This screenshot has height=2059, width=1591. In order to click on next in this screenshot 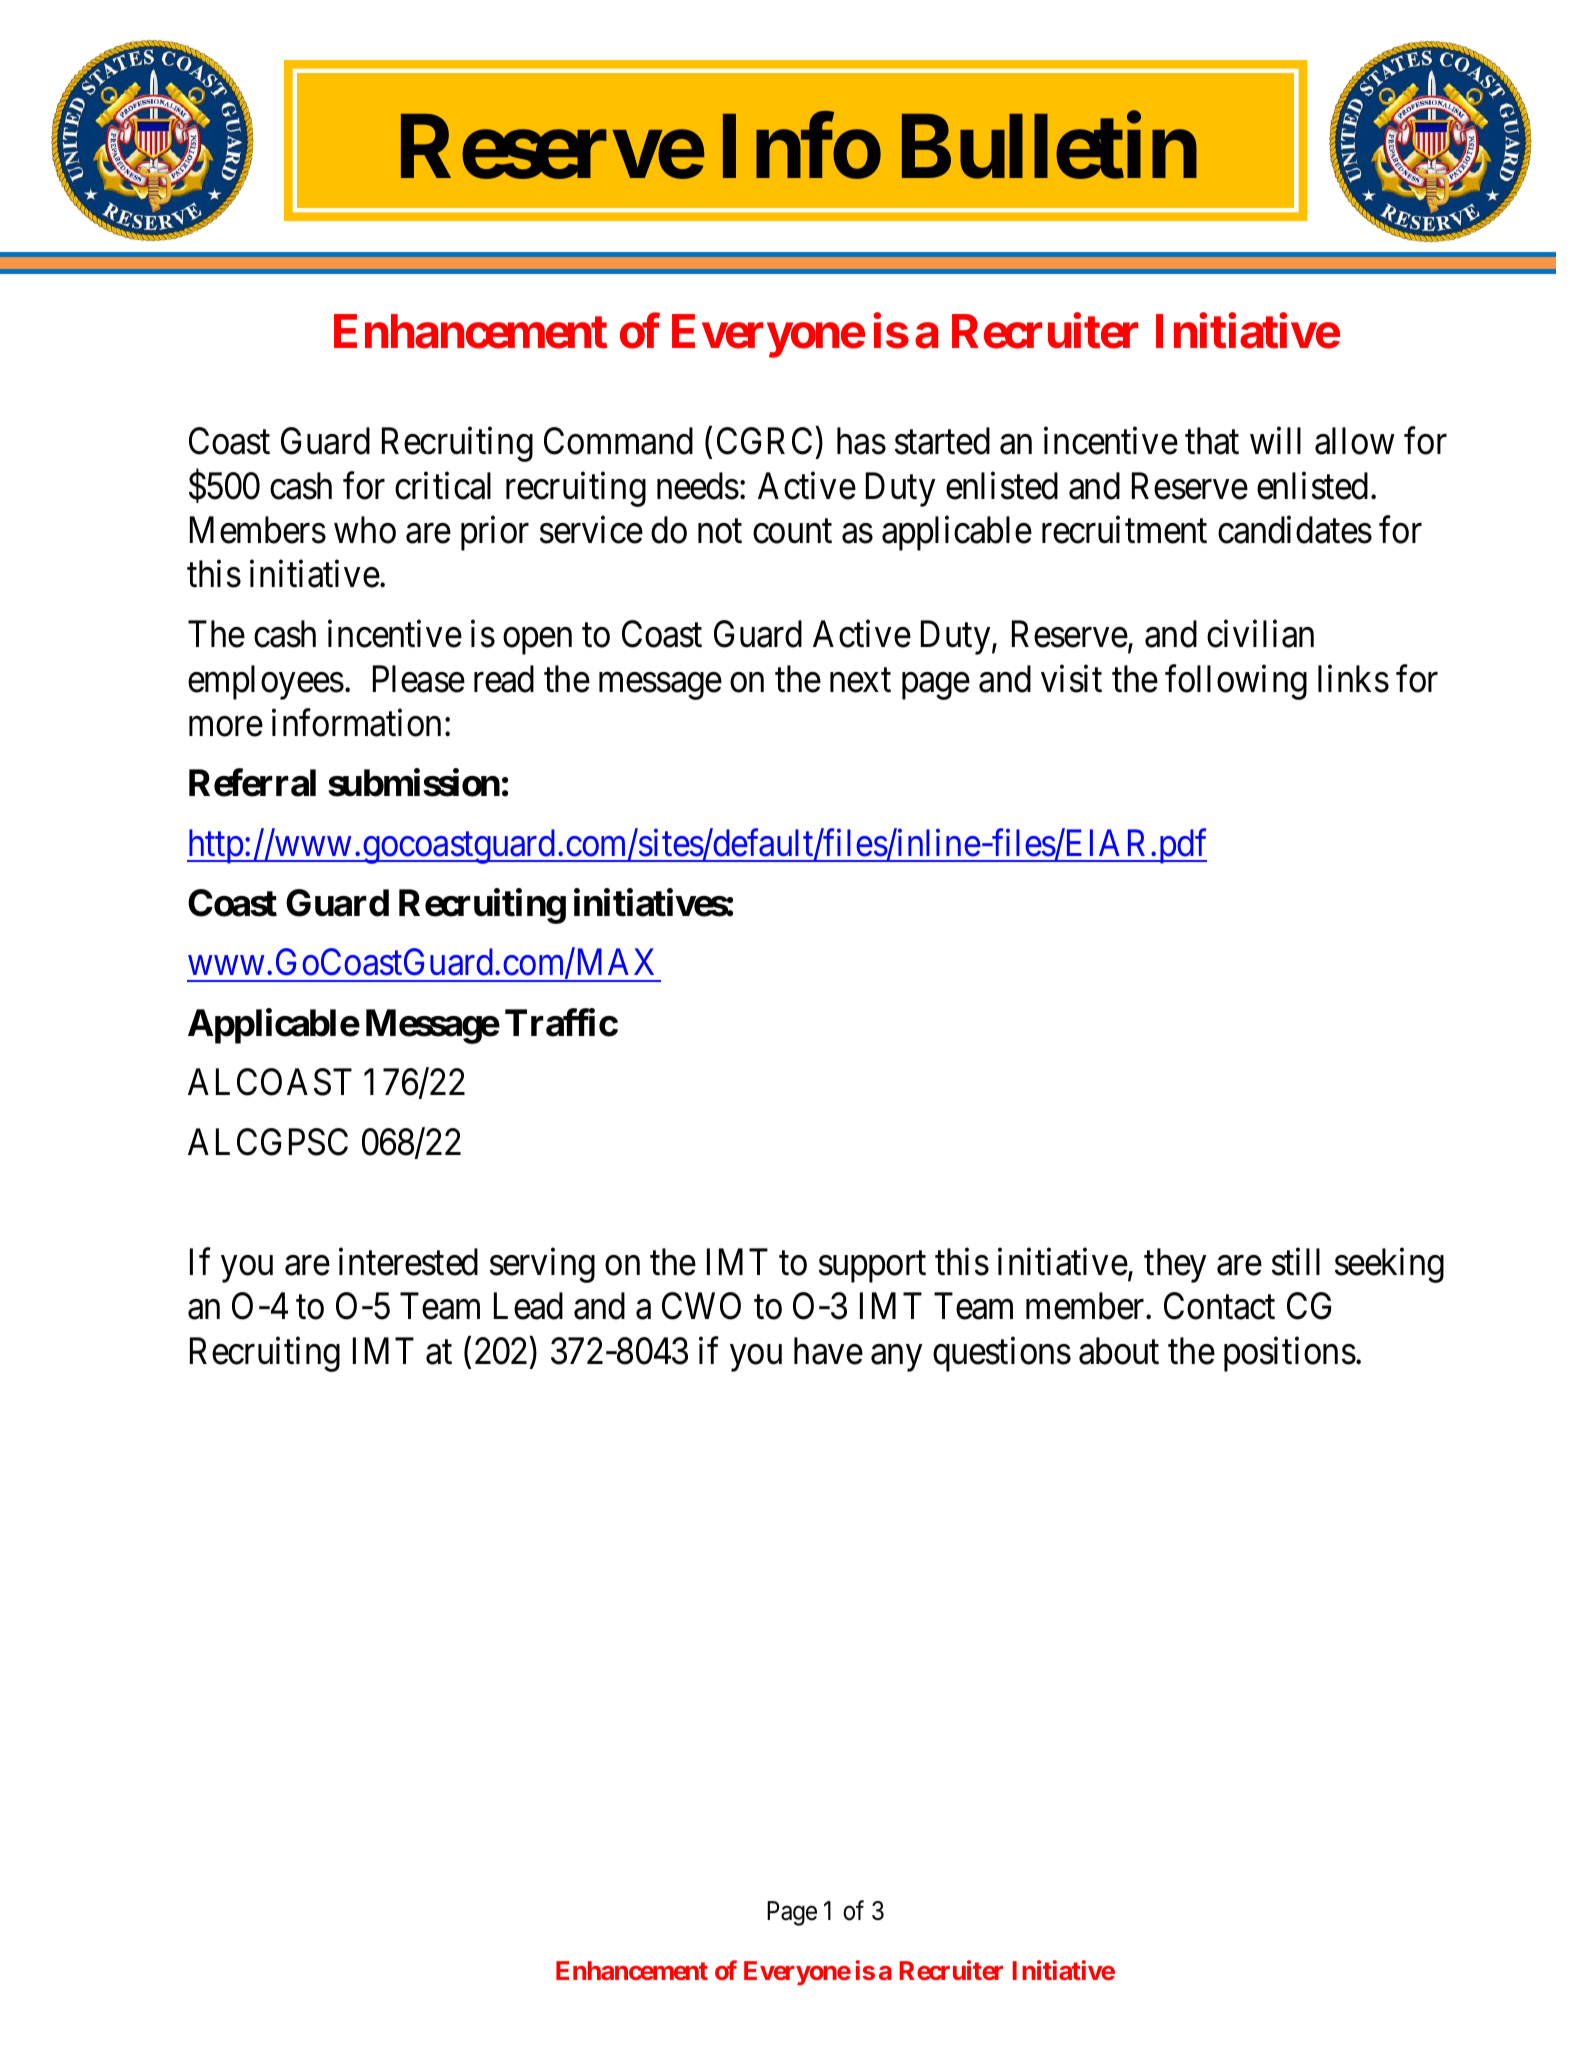, I will do `click(860, 680)`.
